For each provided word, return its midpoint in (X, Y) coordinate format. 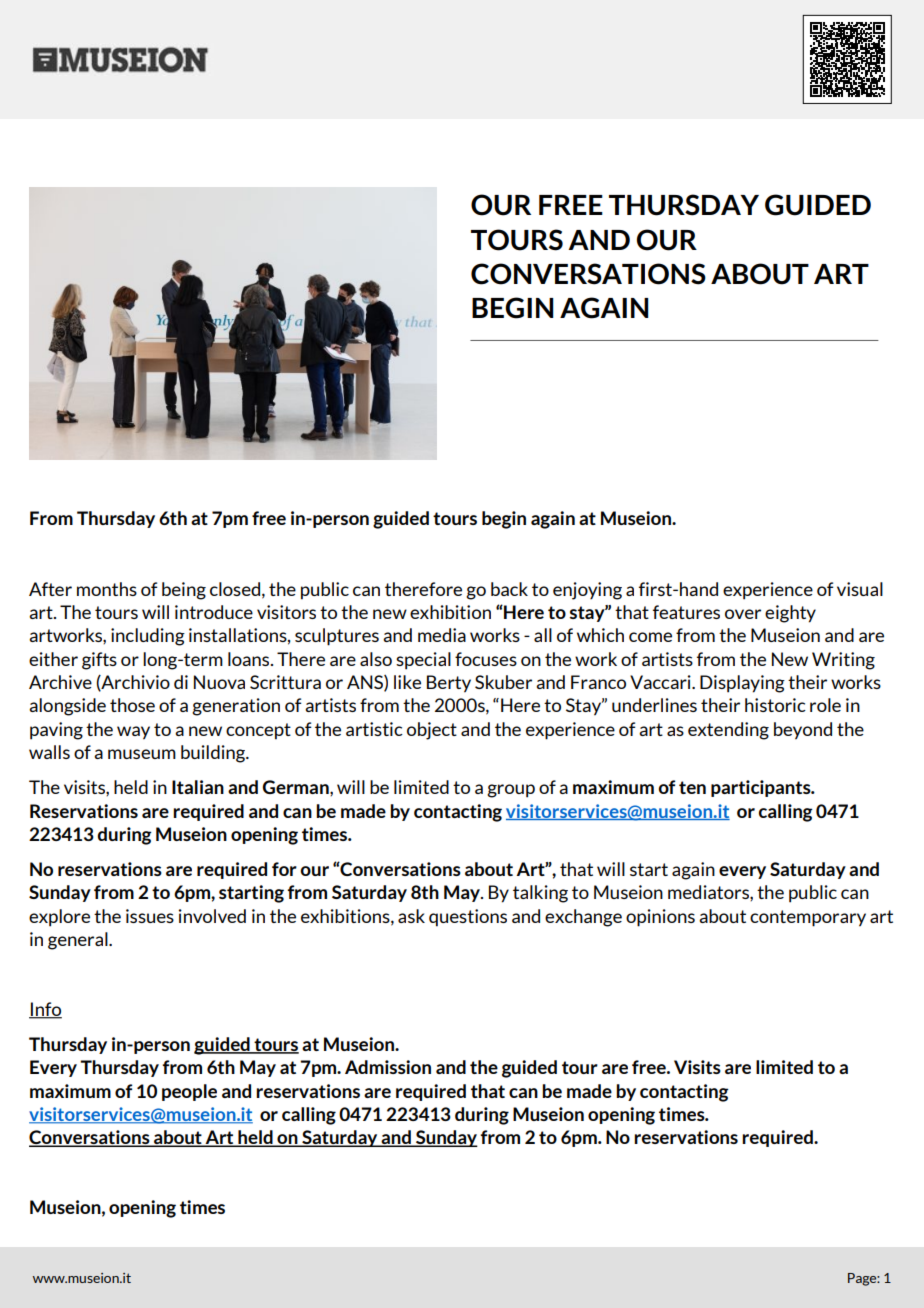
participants (762, 788)
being (184, 591)
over (743, 614)
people (189, 1092)
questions (468, 918)
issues (150, 916)
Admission (388, 1067)
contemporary (808, 918)
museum (142, 754)
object (432, 731)
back (509, 589)
